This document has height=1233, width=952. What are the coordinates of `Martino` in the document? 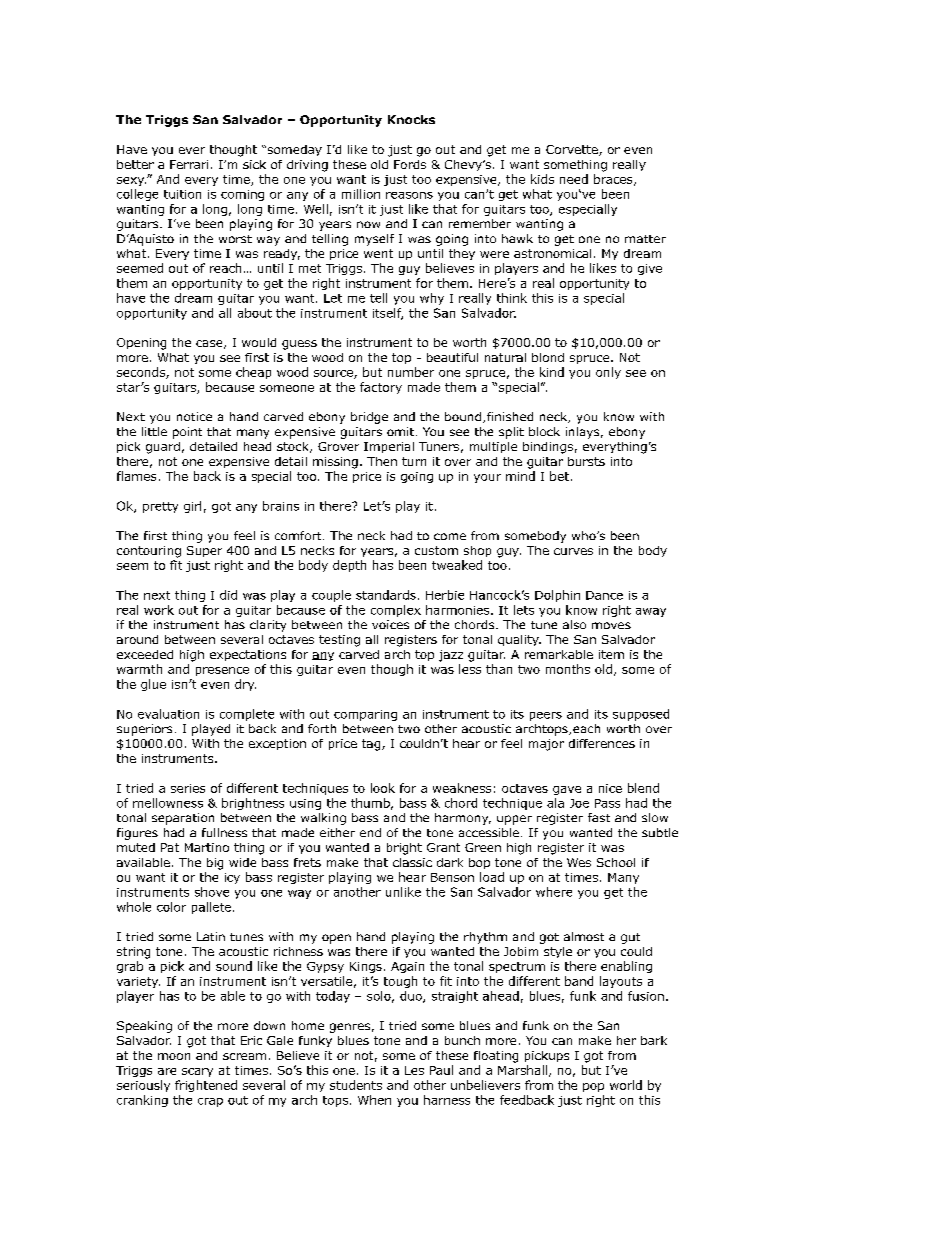 It's located at (207, 847).
